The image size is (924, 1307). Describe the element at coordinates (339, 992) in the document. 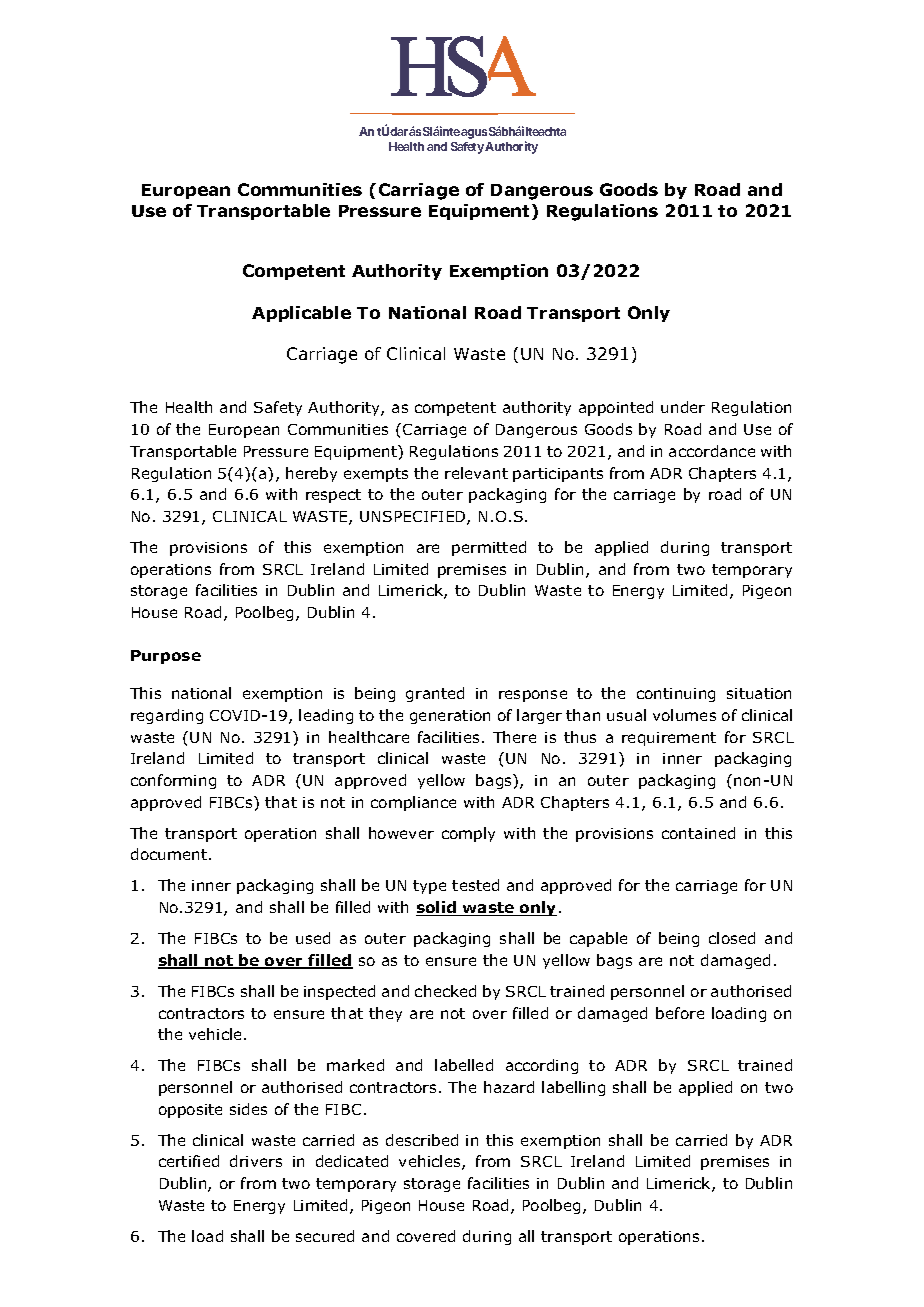

I see `inspected` at that location.
